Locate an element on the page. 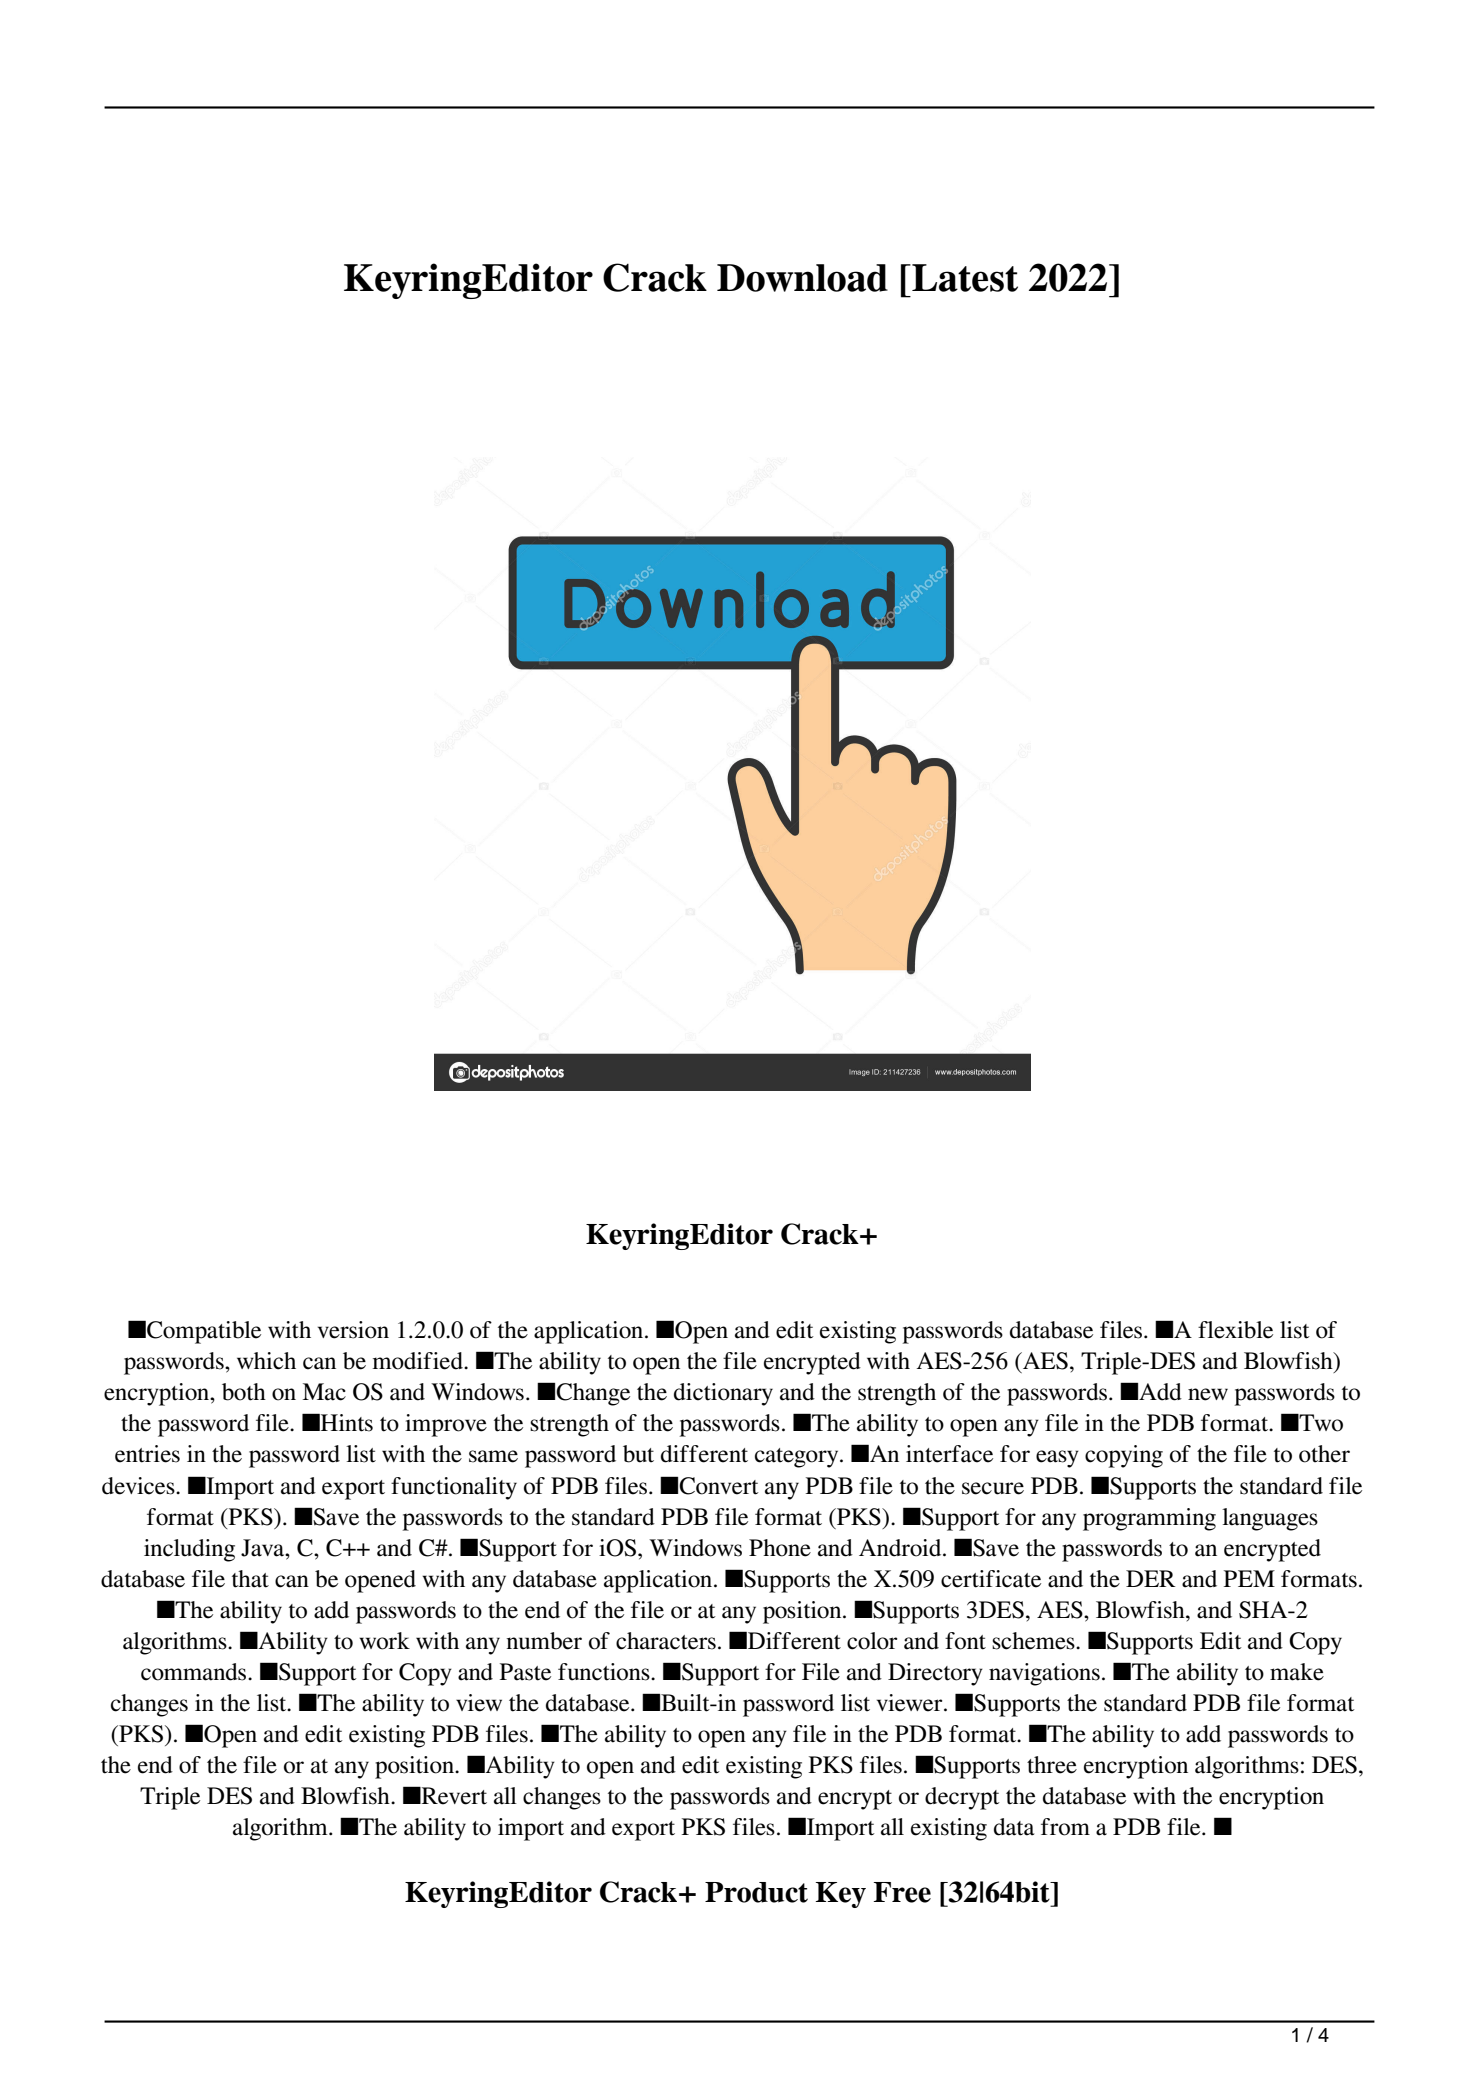 The image size is (1479, 2092). Convert is located at coordinates (719, 1486).
